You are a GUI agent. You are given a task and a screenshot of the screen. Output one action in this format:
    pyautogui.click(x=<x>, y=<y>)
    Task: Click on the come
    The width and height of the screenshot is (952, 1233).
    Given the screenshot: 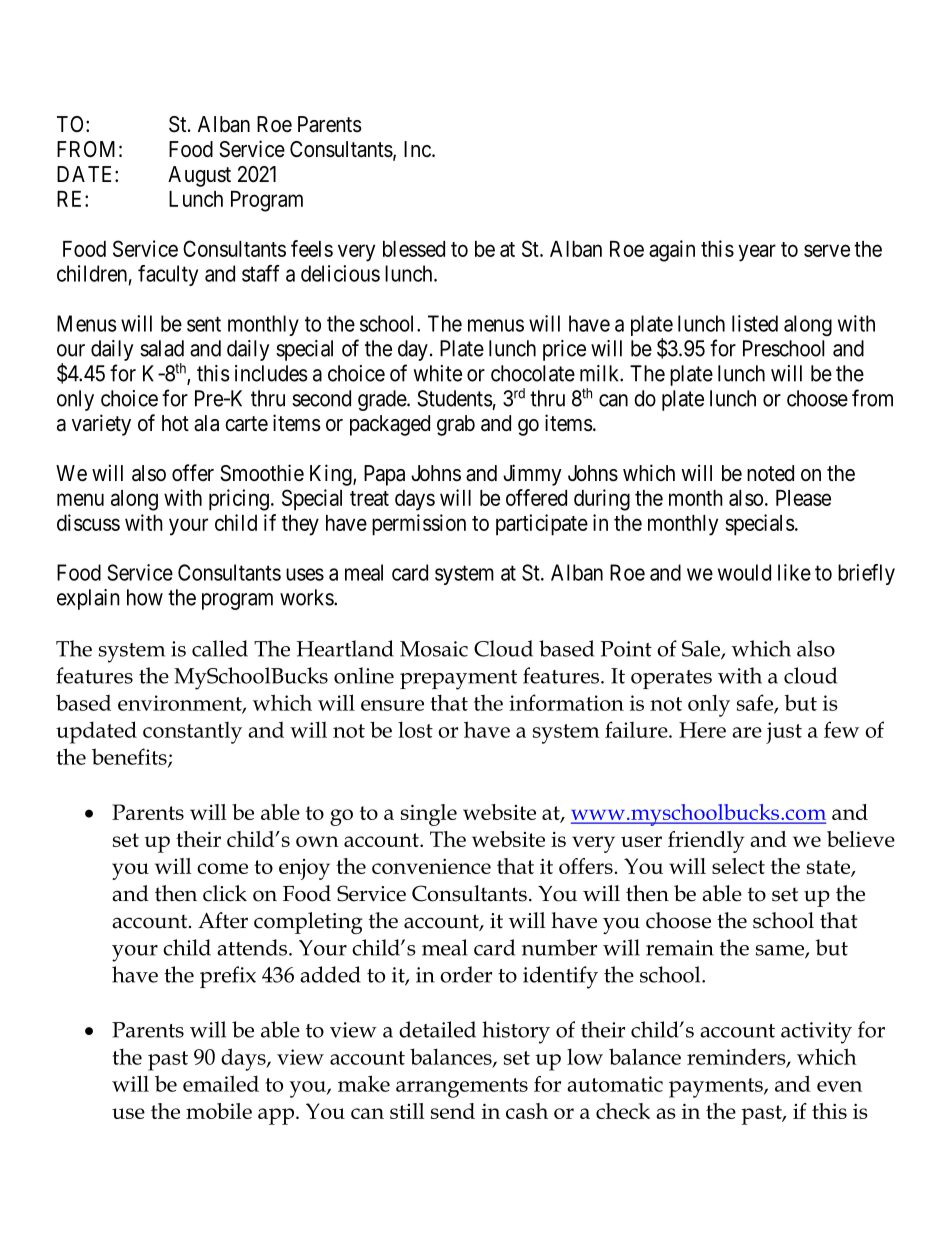 What is the action you would take?
    pyautogui.click(x=222, y=868)
